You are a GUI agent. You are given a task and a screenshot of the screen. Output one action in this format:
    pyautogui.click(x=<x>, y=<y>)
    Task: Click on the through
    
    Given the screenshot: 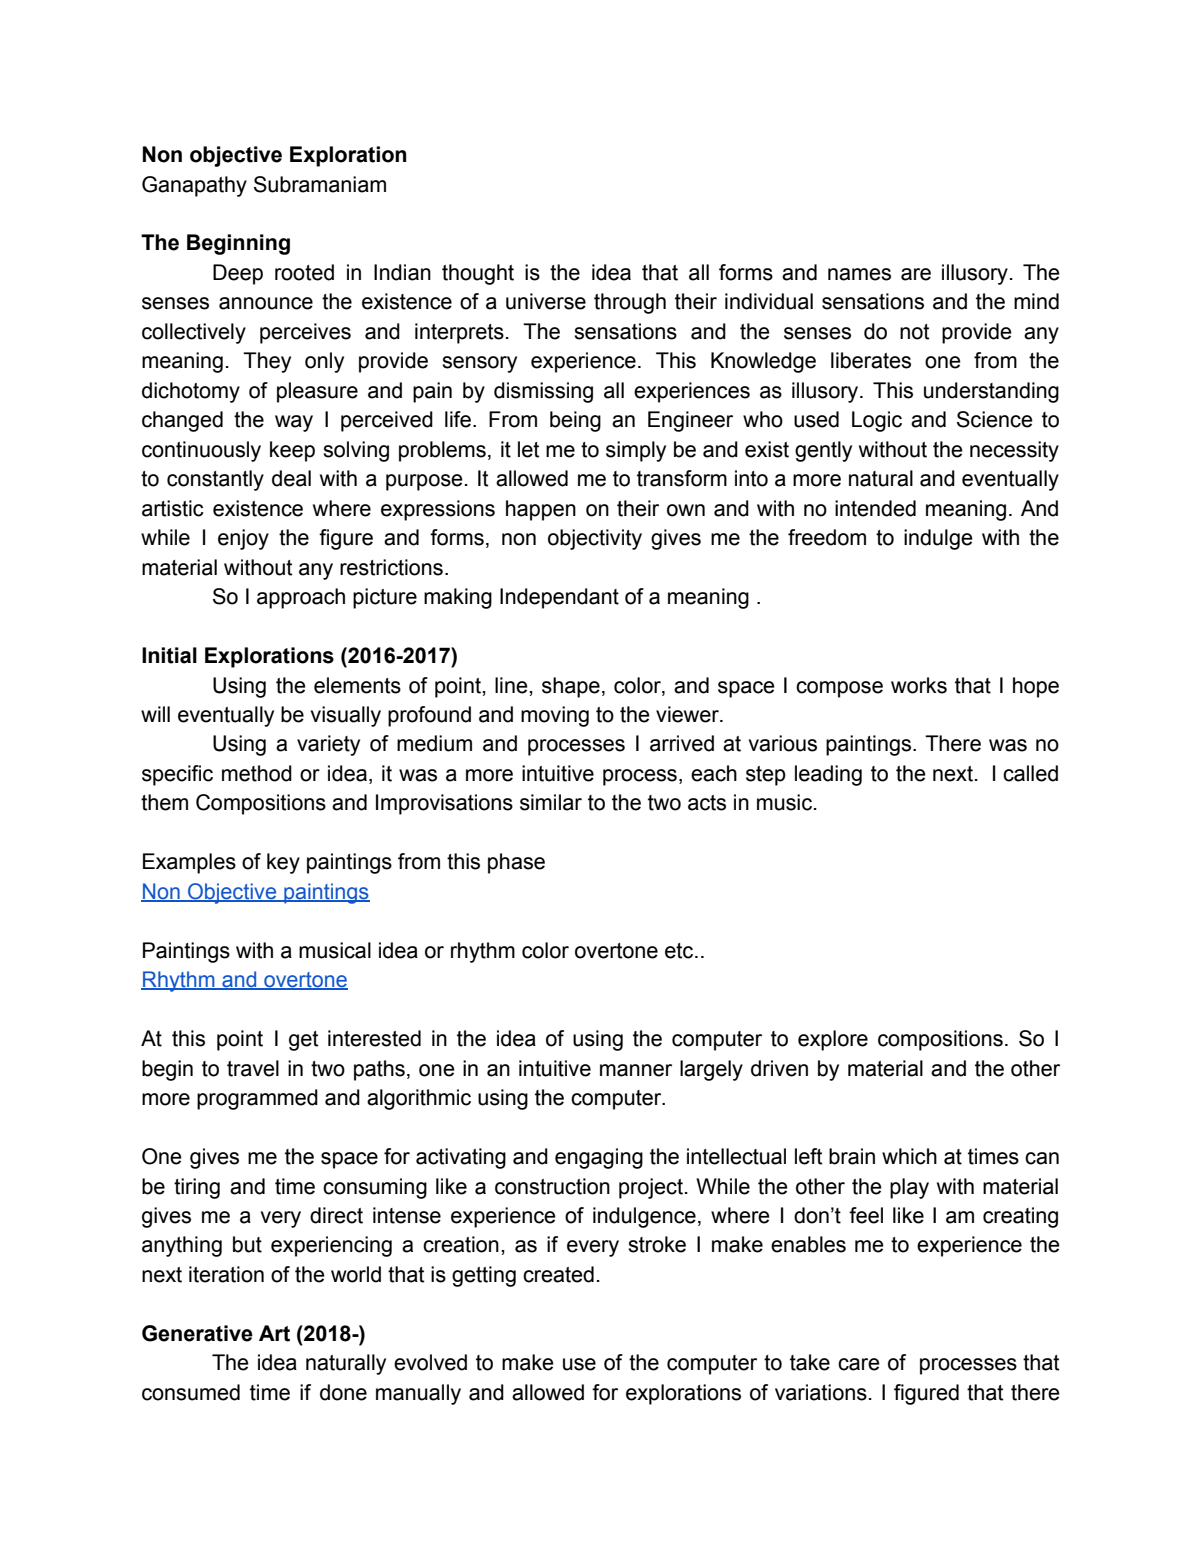 What is the action you would take?
    pyautogui.click(x=630, y=303)
